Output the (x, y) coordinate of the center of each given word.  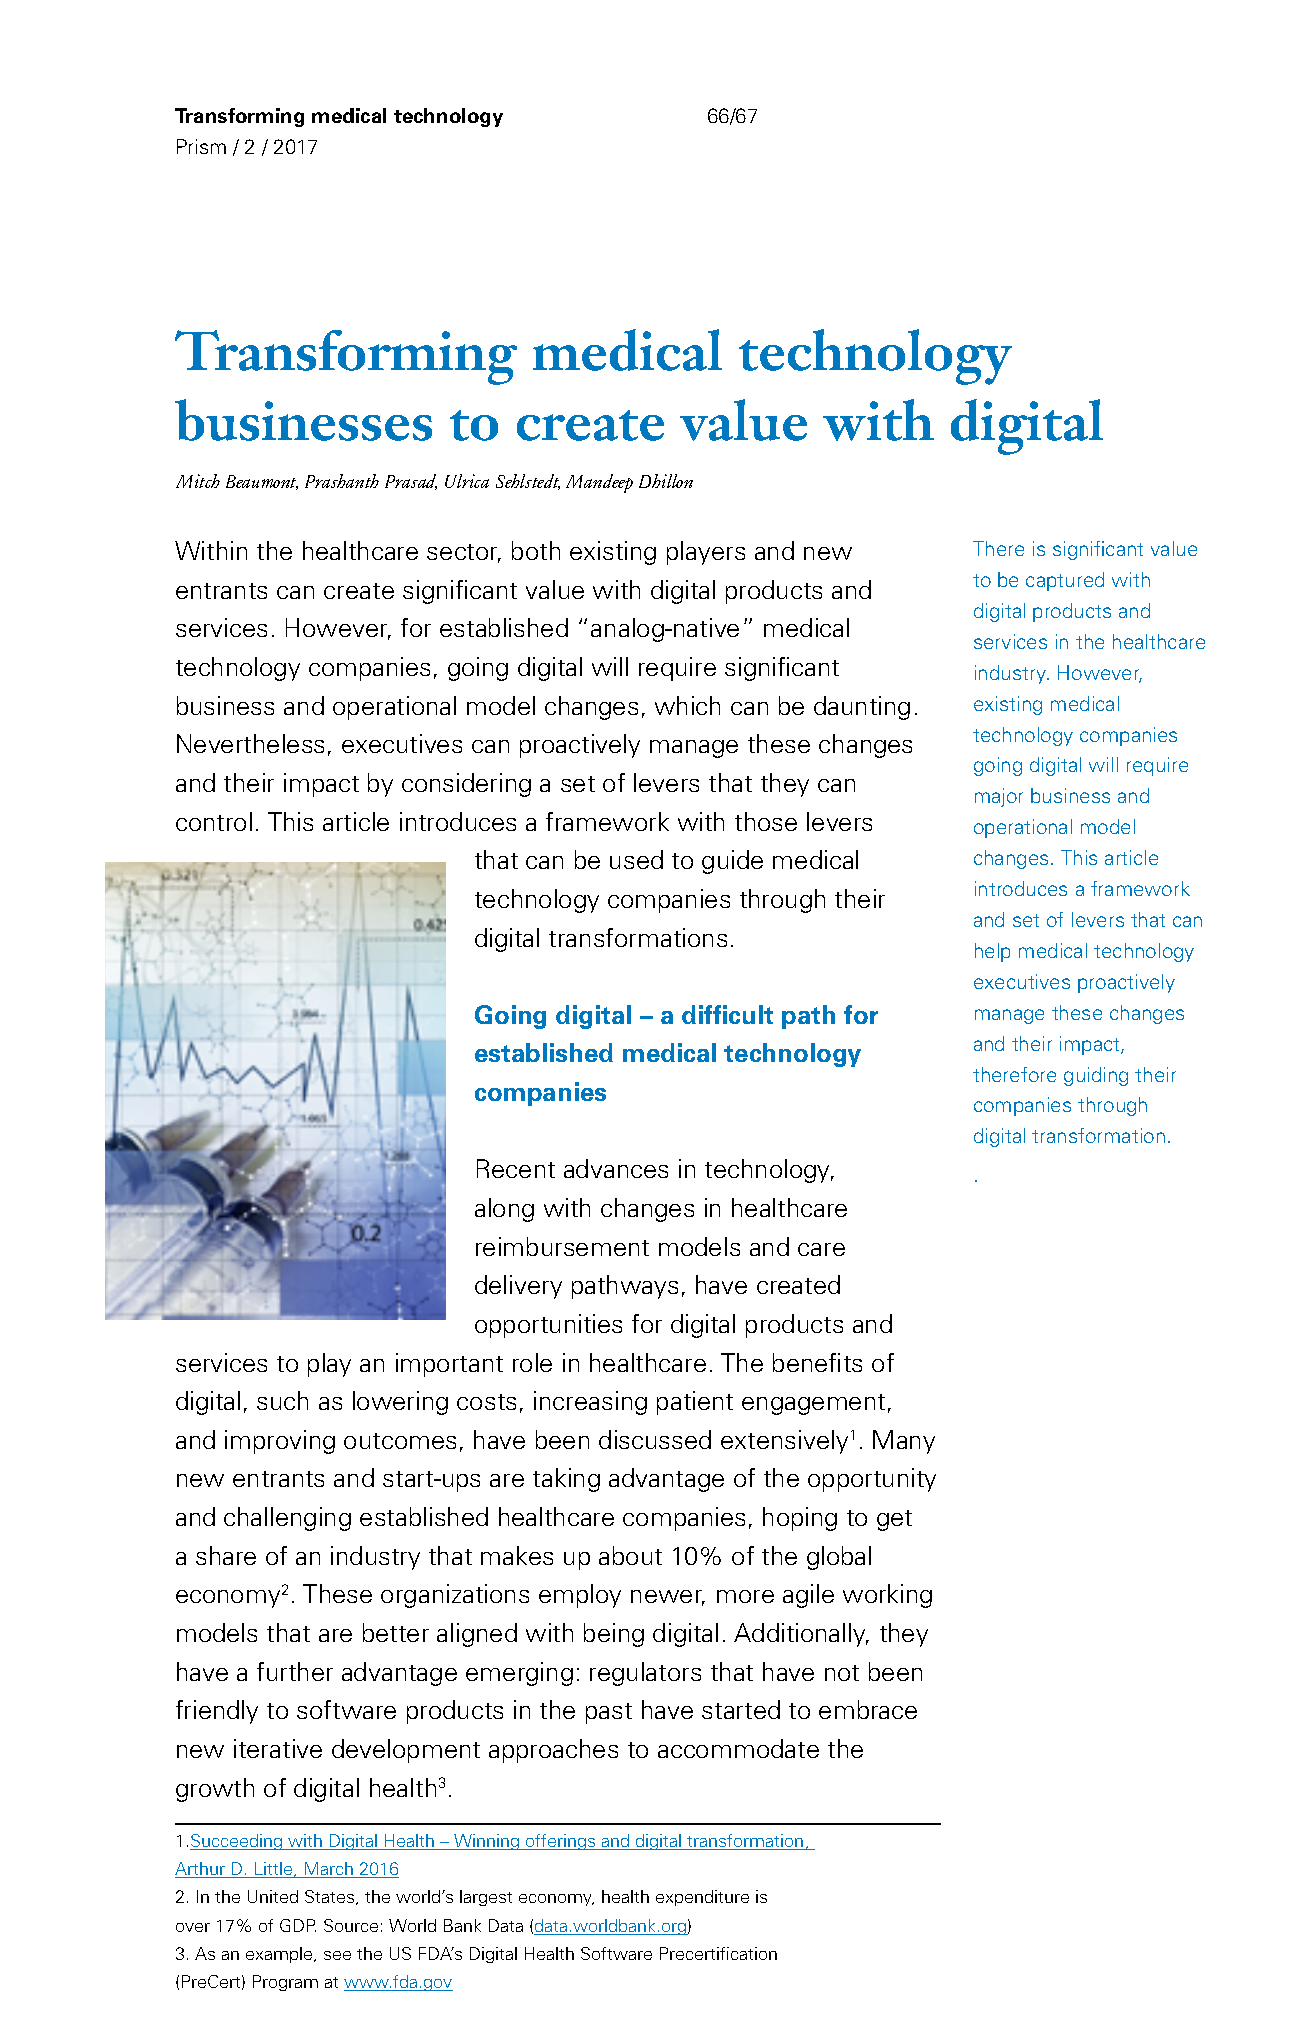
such (282, 1400)
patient (695, 1403)
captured (1065, 581)
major (999, 797)
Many (904, 1442)
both (536, 550)
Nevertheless (250, 743)
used (636, 859)
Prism (201, 146)
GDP (298, 1925)
